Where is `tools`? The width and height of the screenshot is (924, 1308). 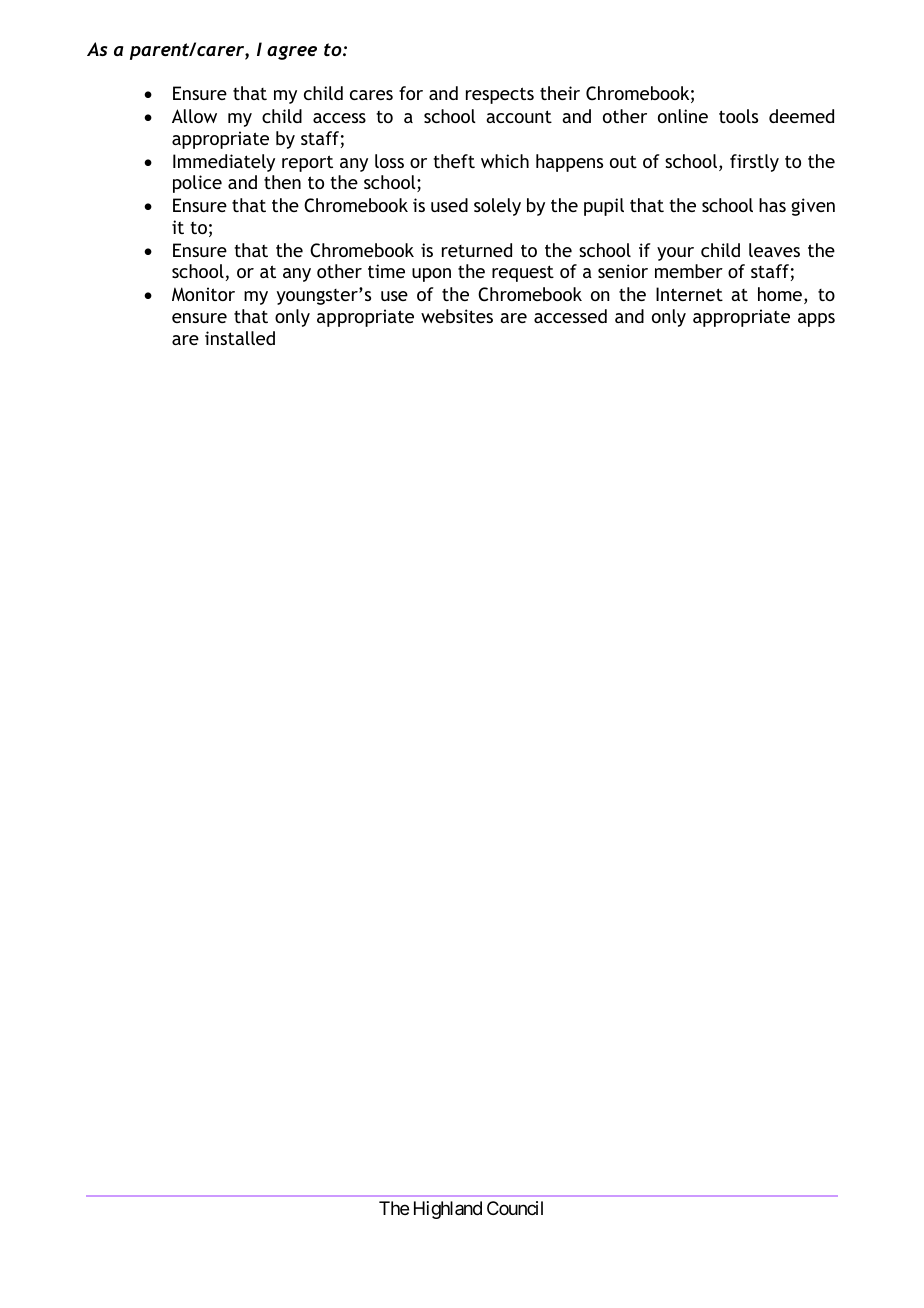
tools is located at coordinates (738, 116).
